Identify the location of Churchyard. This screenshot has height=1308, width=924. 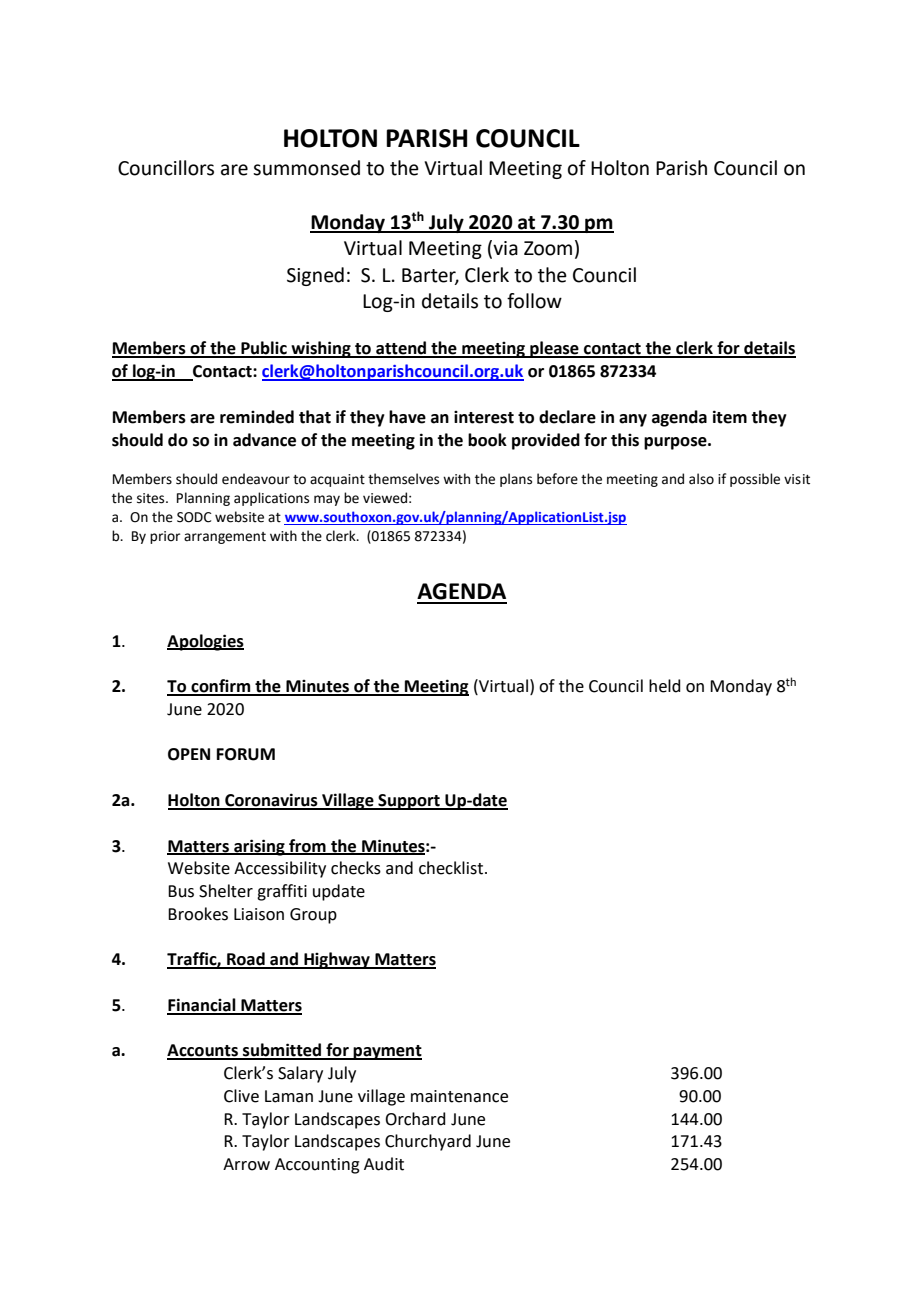
(428, 1142).
